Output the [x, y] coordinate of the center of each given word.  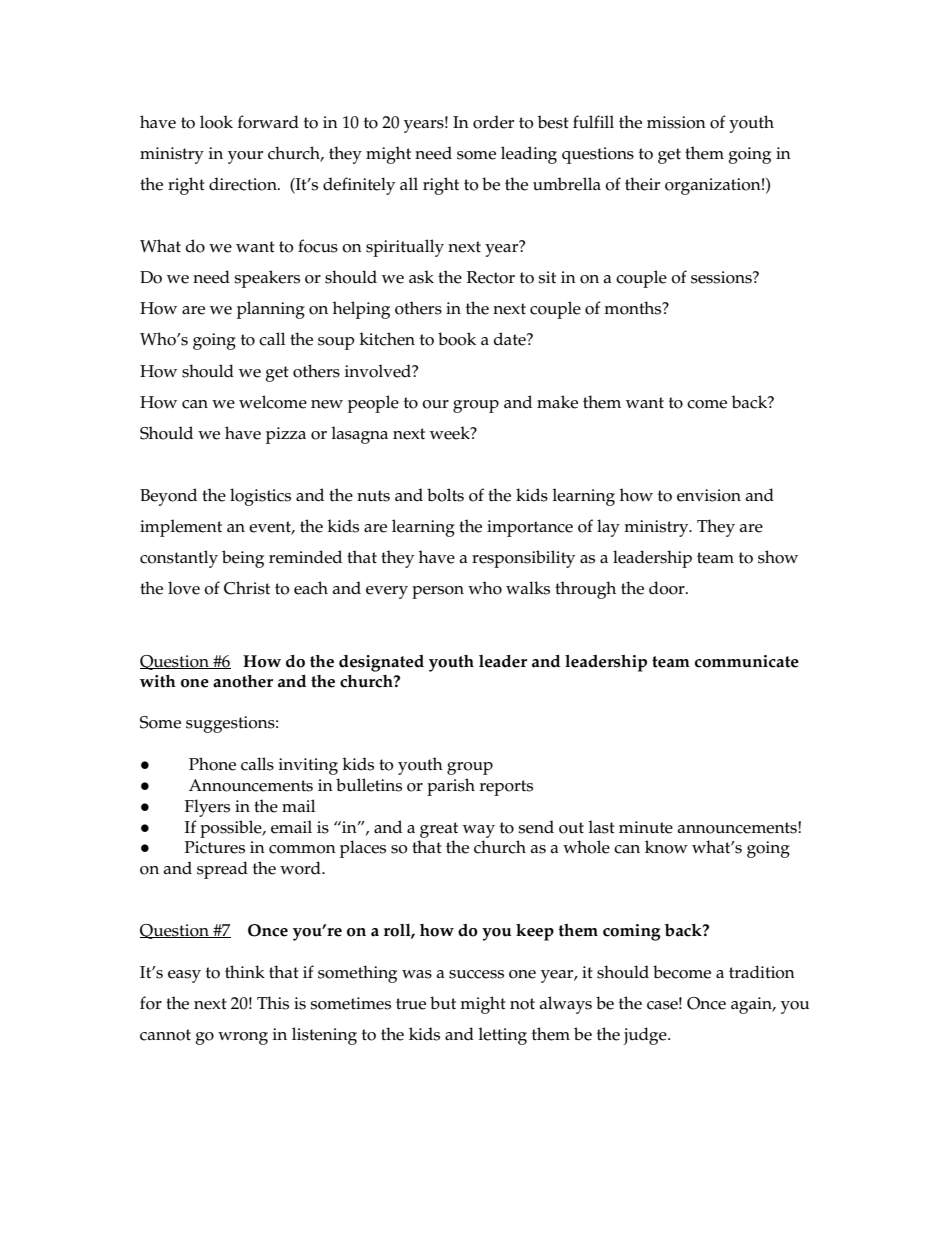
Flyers [207, 808]
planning [271, 310]
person [438, 592]
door [668, 588]
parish [451, 787]
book [457, 339]
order [493, 122]
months [634, 308]
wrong [243, 1038]
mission [676, 122]
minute [646, 827]
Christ [247, 588]
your [245, 157]
